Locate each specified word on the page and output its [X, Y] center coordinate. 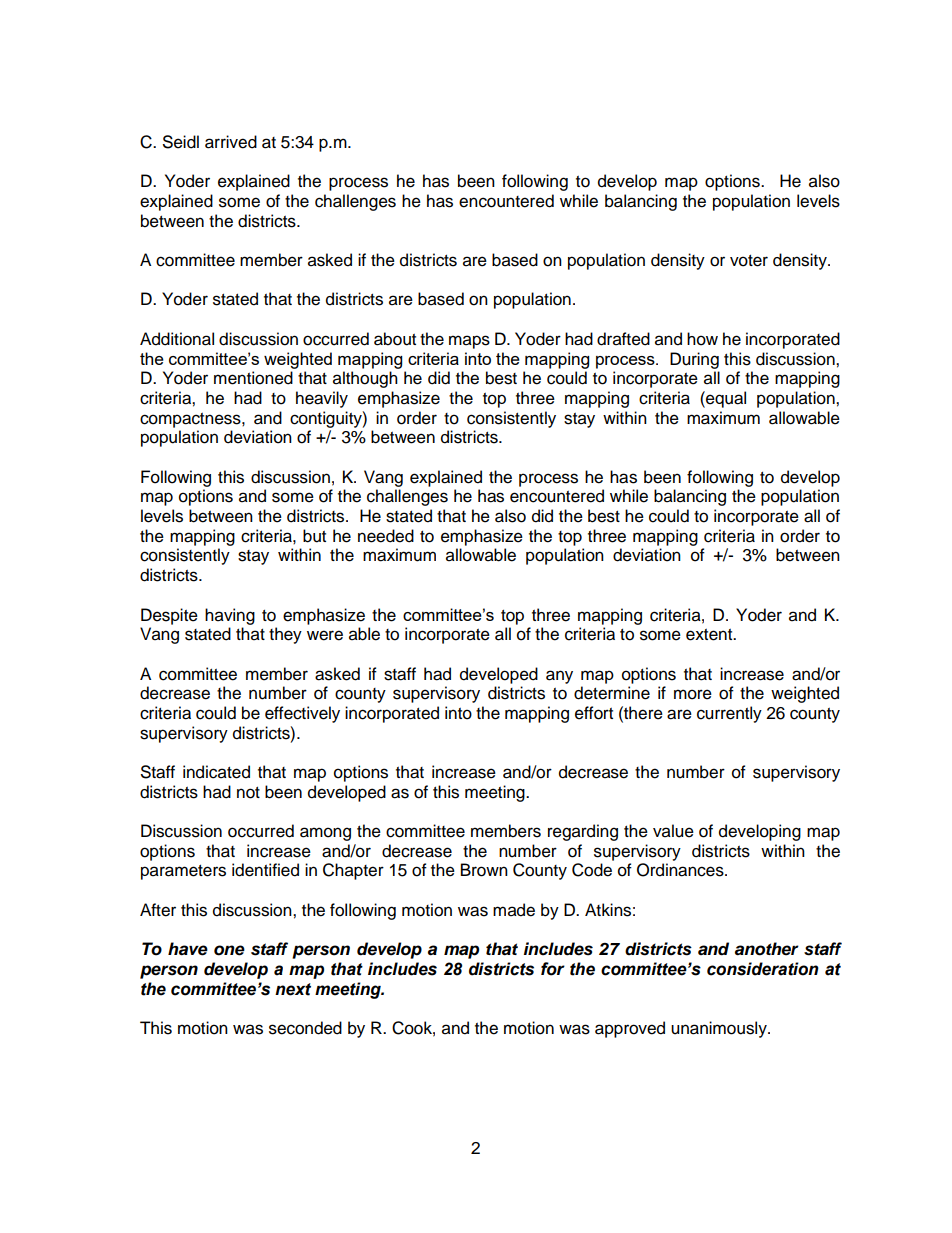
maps [469, 342]
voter [749, 261]
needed [386, 536]
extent [710, 635]
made [514, 910]
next [293, 989]
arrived [231, 142]
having [230, 616]
